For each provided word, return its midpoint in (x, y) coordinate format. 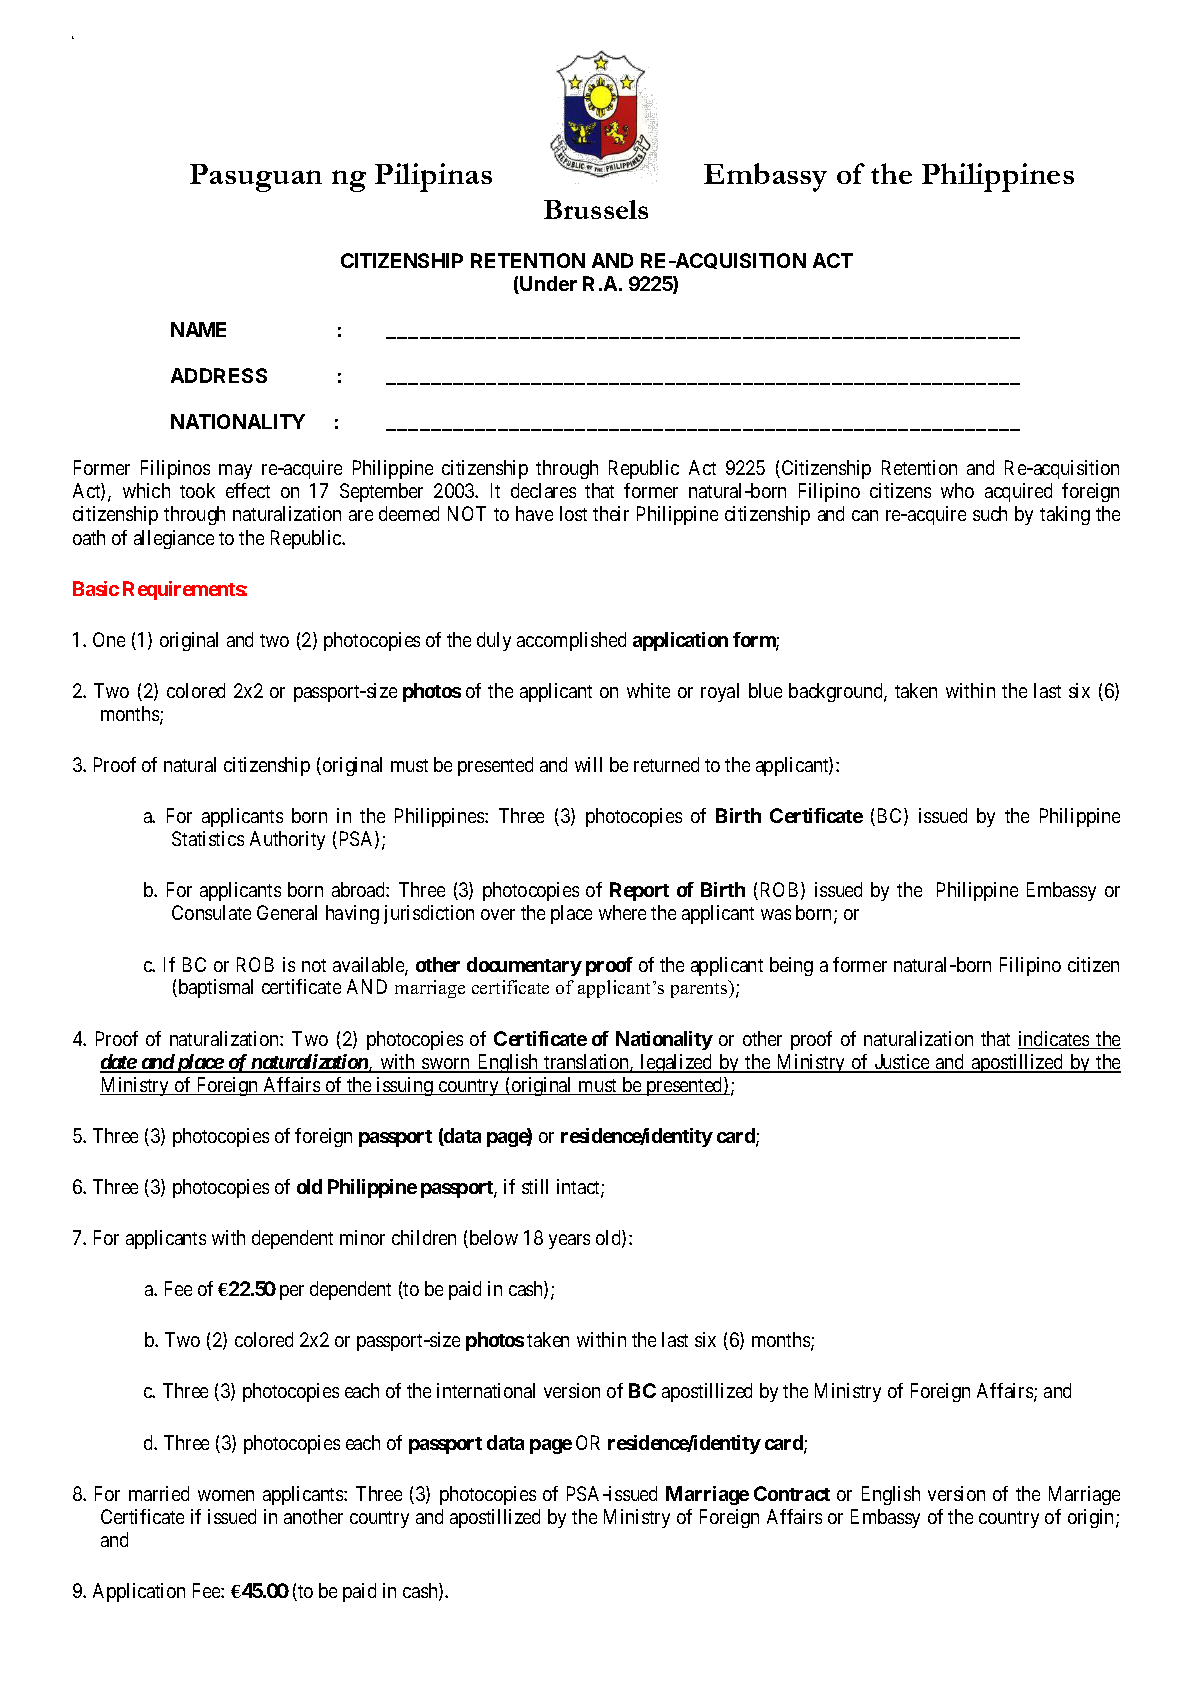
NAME (198, 329)
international (486, 1390)
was (776, 914)
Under (548, 283)
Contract (792, 1493)
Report (639, 891)
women (226, 1495)
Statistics (208, 838)
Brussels (596, 209)
